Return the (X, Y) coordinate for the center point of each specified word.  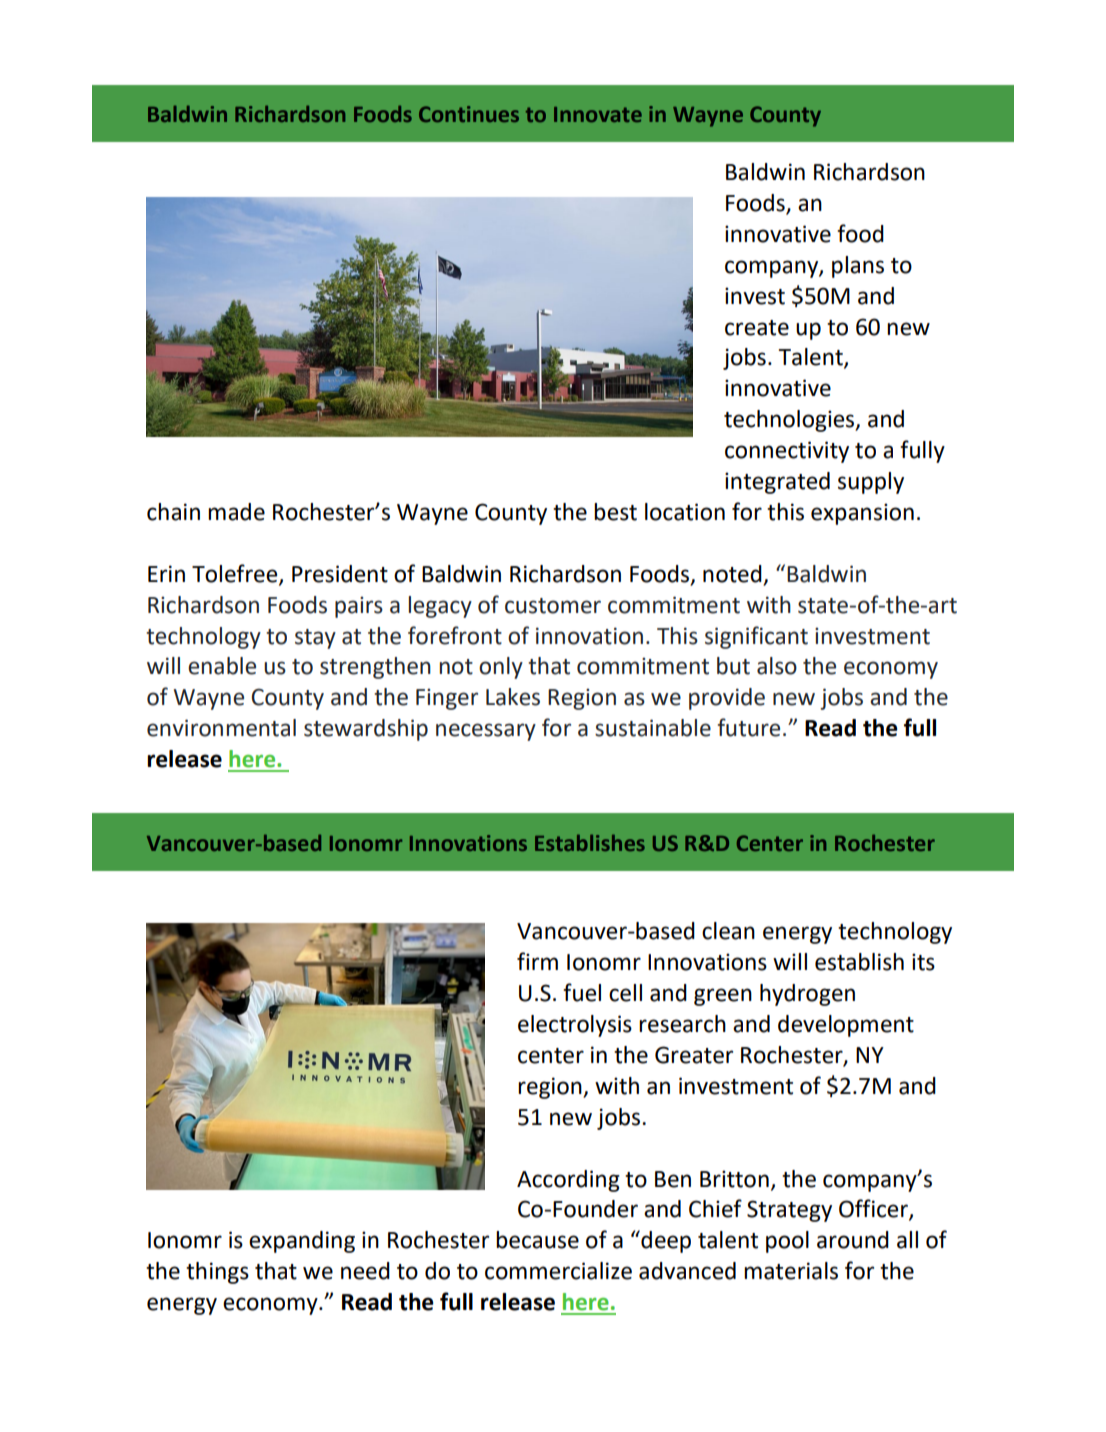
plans (858, 267)
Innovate (598, 114)
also (777, 666)
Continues (469, 114)
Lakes (513, 697)
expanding (302, 1242)
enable (222, 666)
